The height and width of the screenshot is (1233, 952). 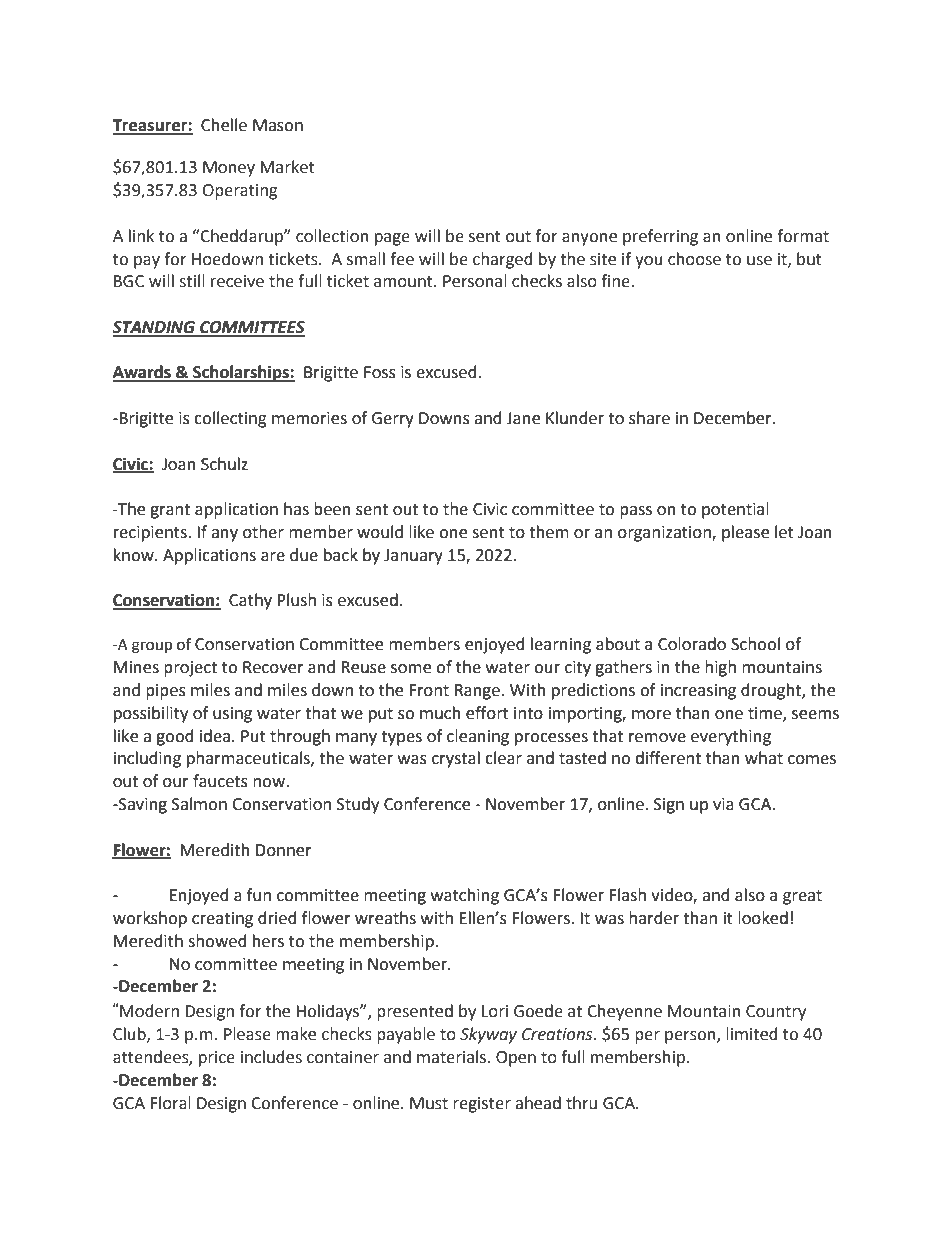 I want to click on format, so click(x=803, y=236).
